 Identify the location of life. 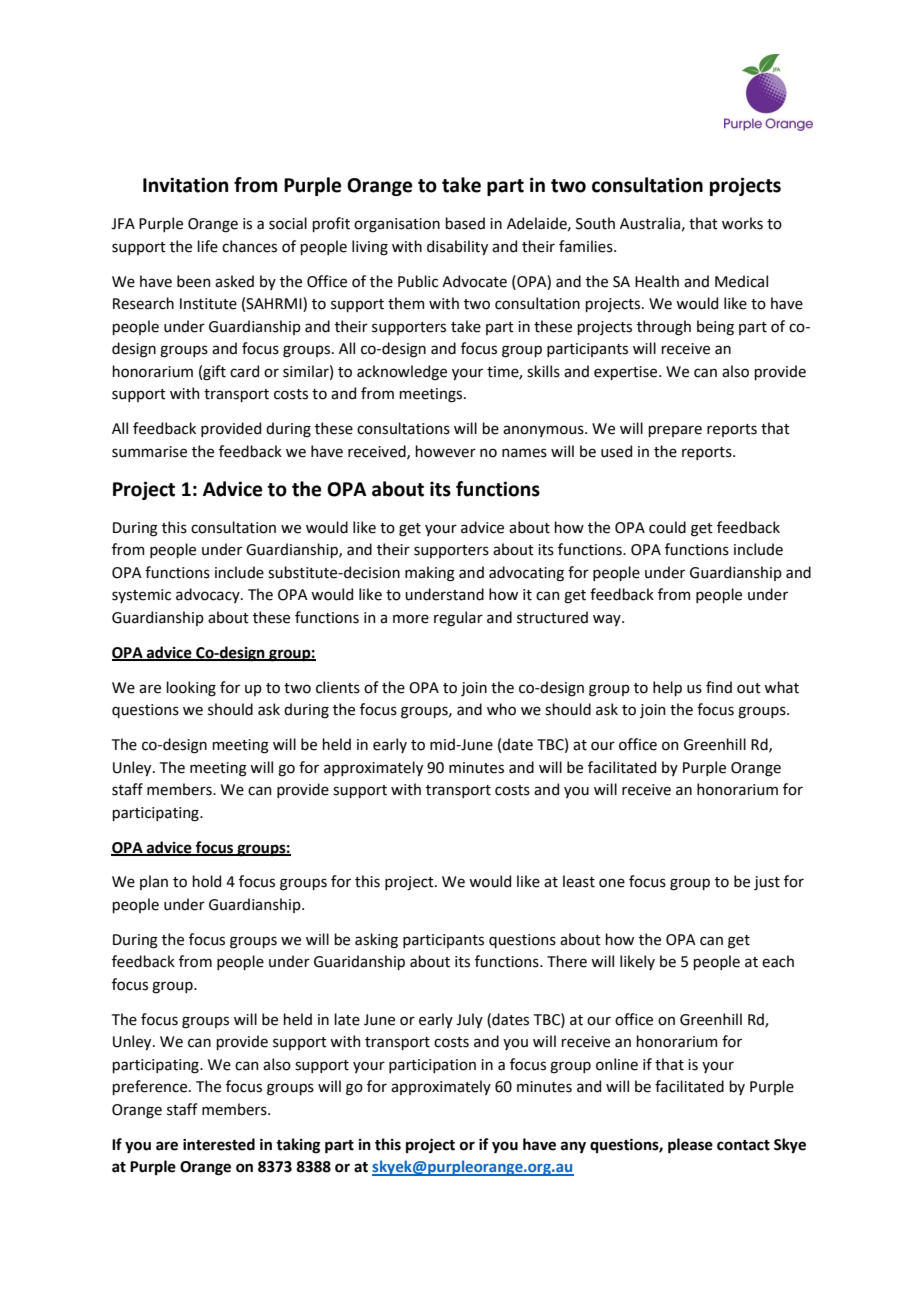
(207, 246).
